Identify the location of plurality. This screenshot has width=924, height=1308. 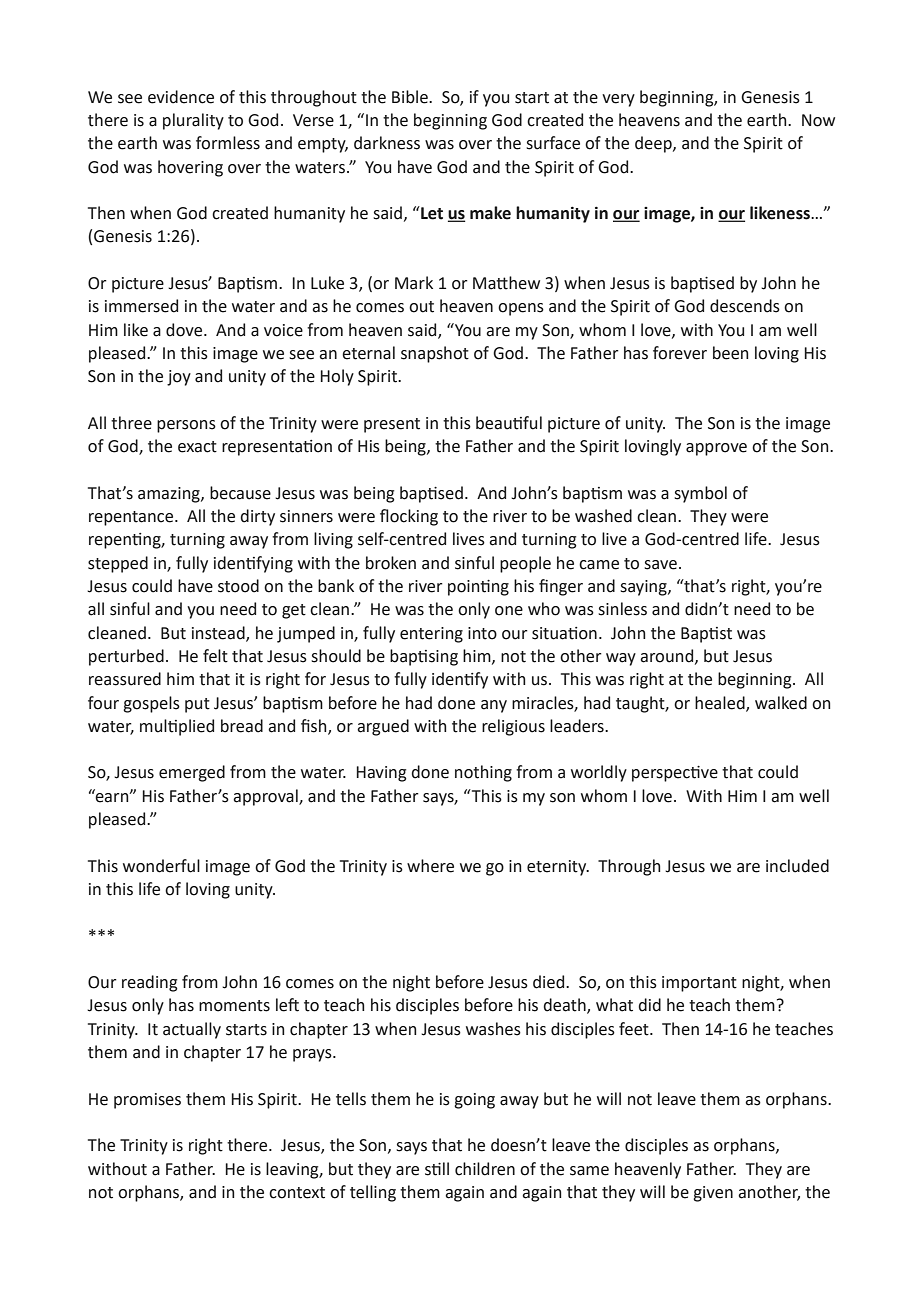
(193, 121).
